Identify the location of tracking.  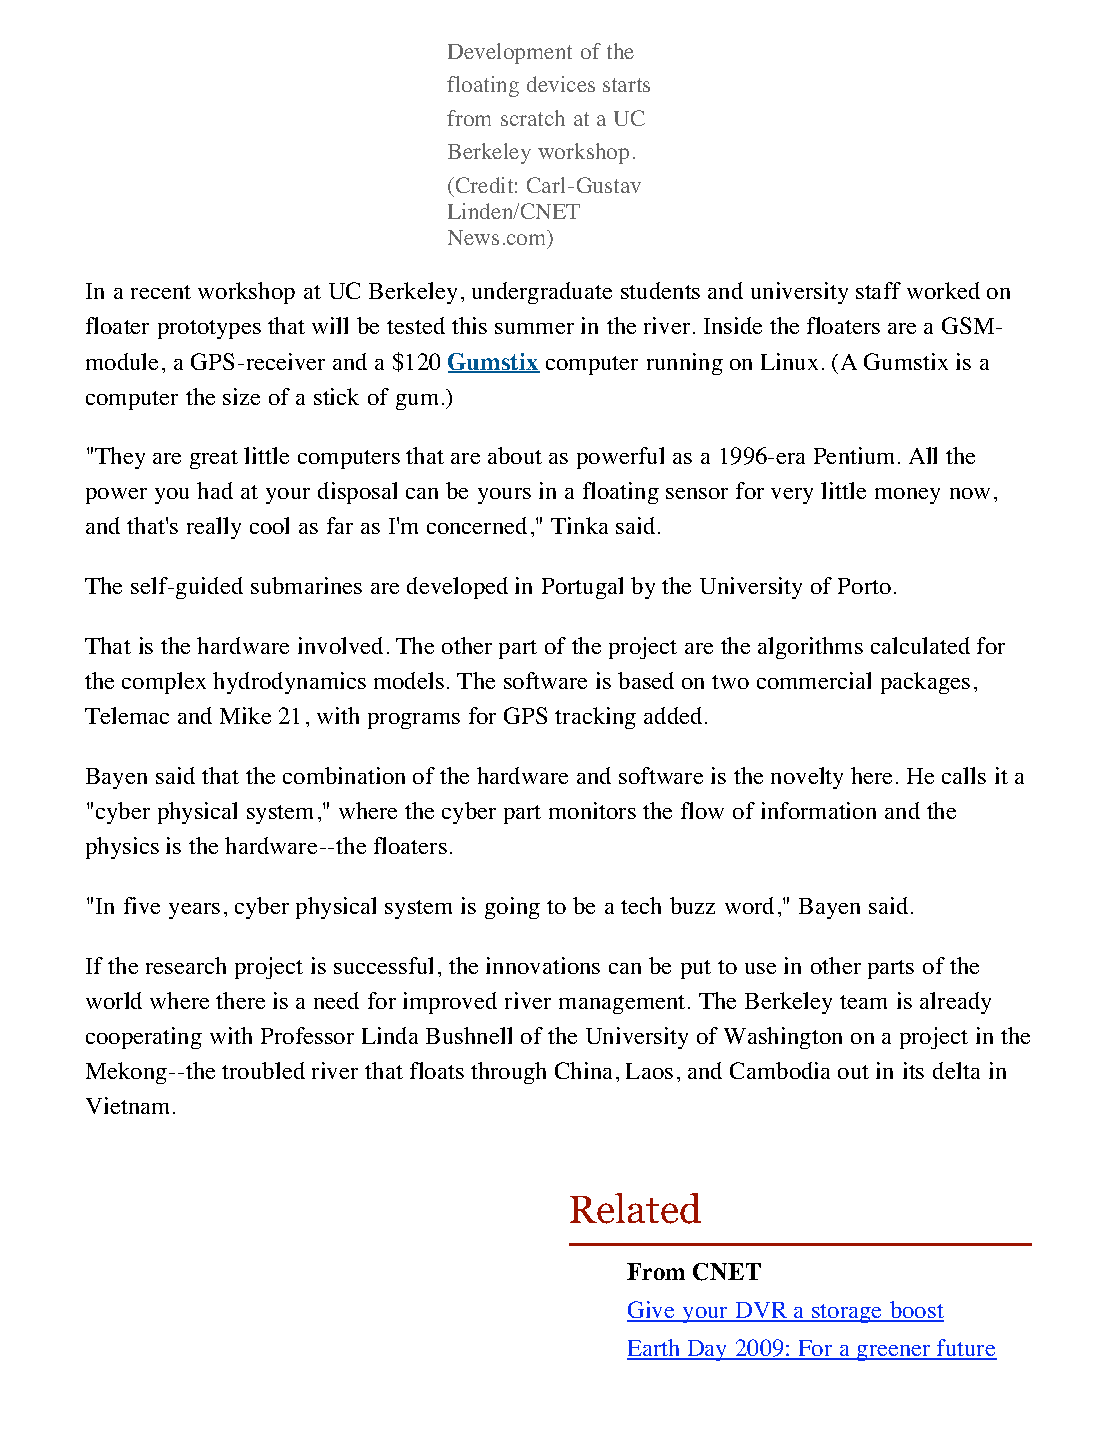
(595, 718).
